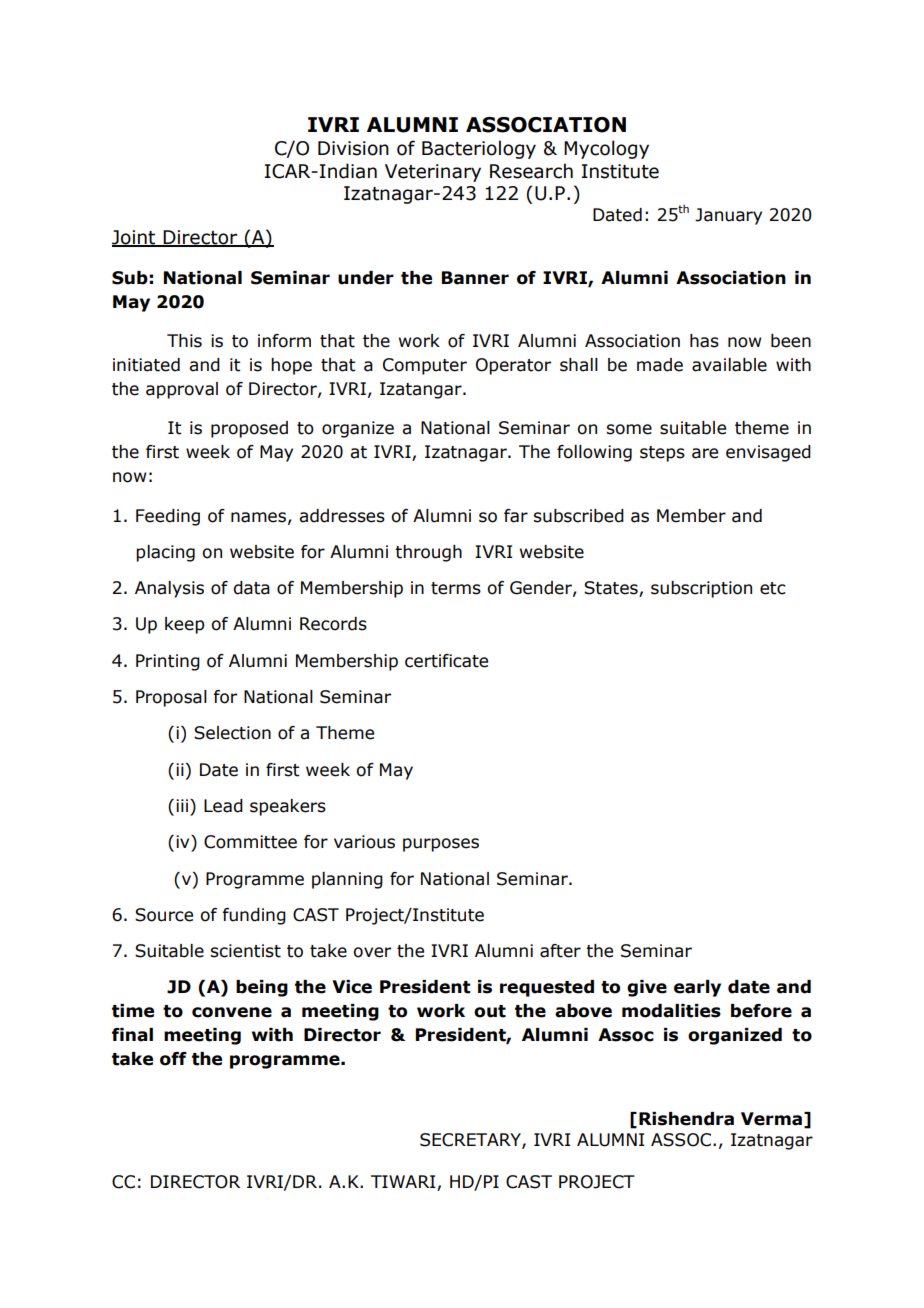  What do you see at coordinates (441, 845) in the screenshot?
I see `purposes` at bounding box center [441, 845].
